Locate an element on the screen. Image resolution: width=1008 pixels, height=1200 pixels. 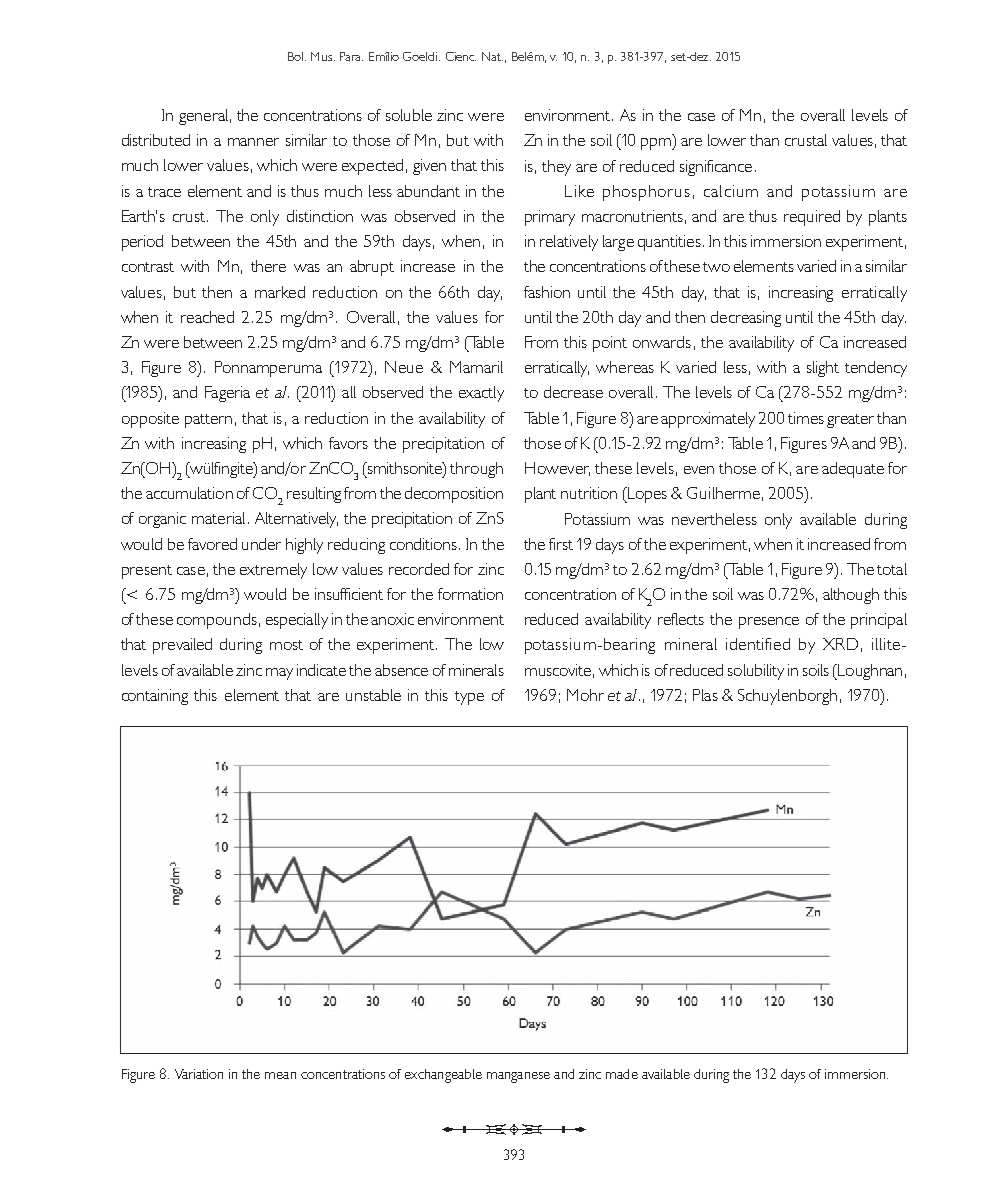
significance is located at coordinates (716, 168).
